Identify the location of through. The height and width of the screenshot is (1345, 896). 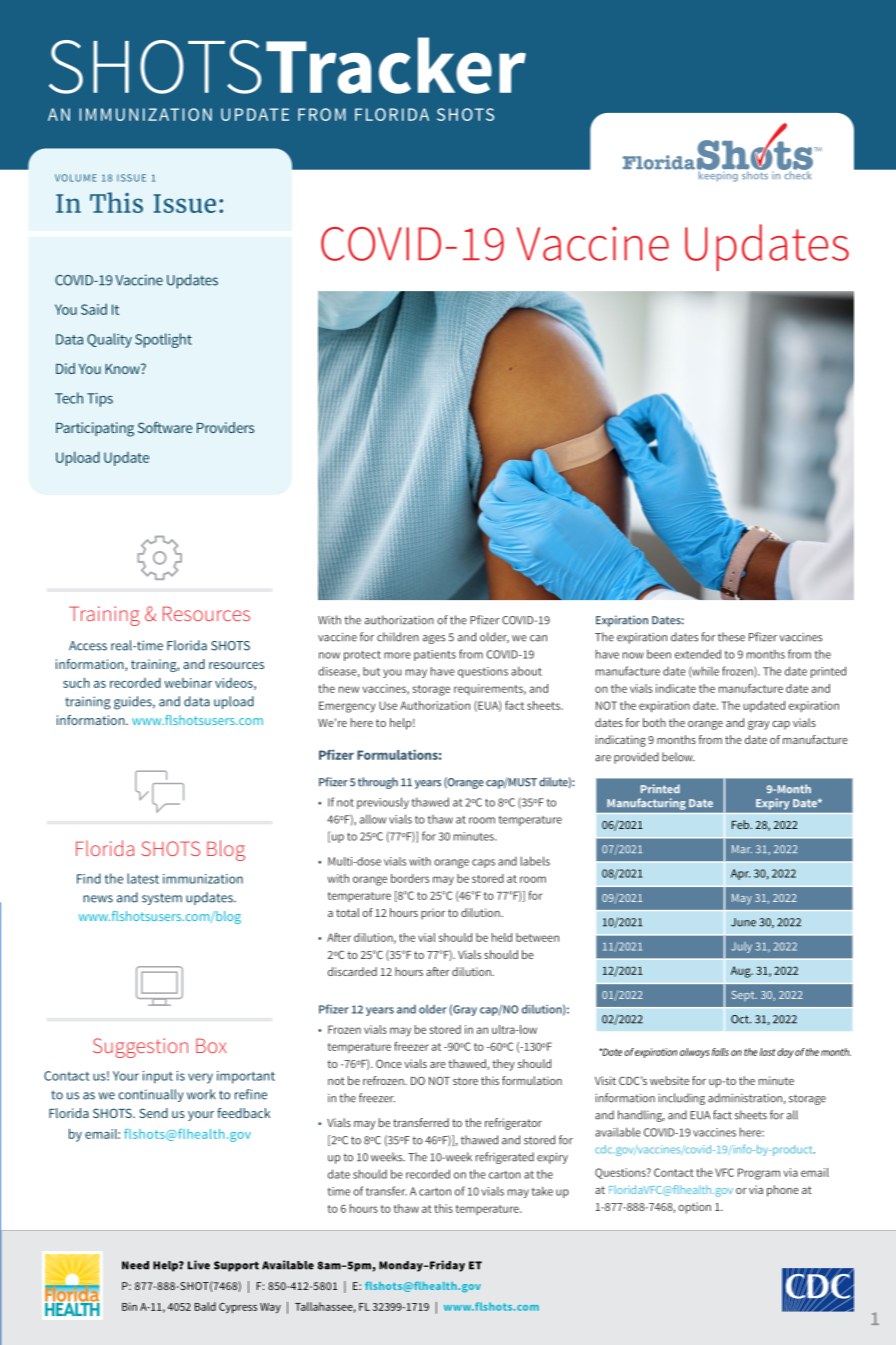
(378, 783).
